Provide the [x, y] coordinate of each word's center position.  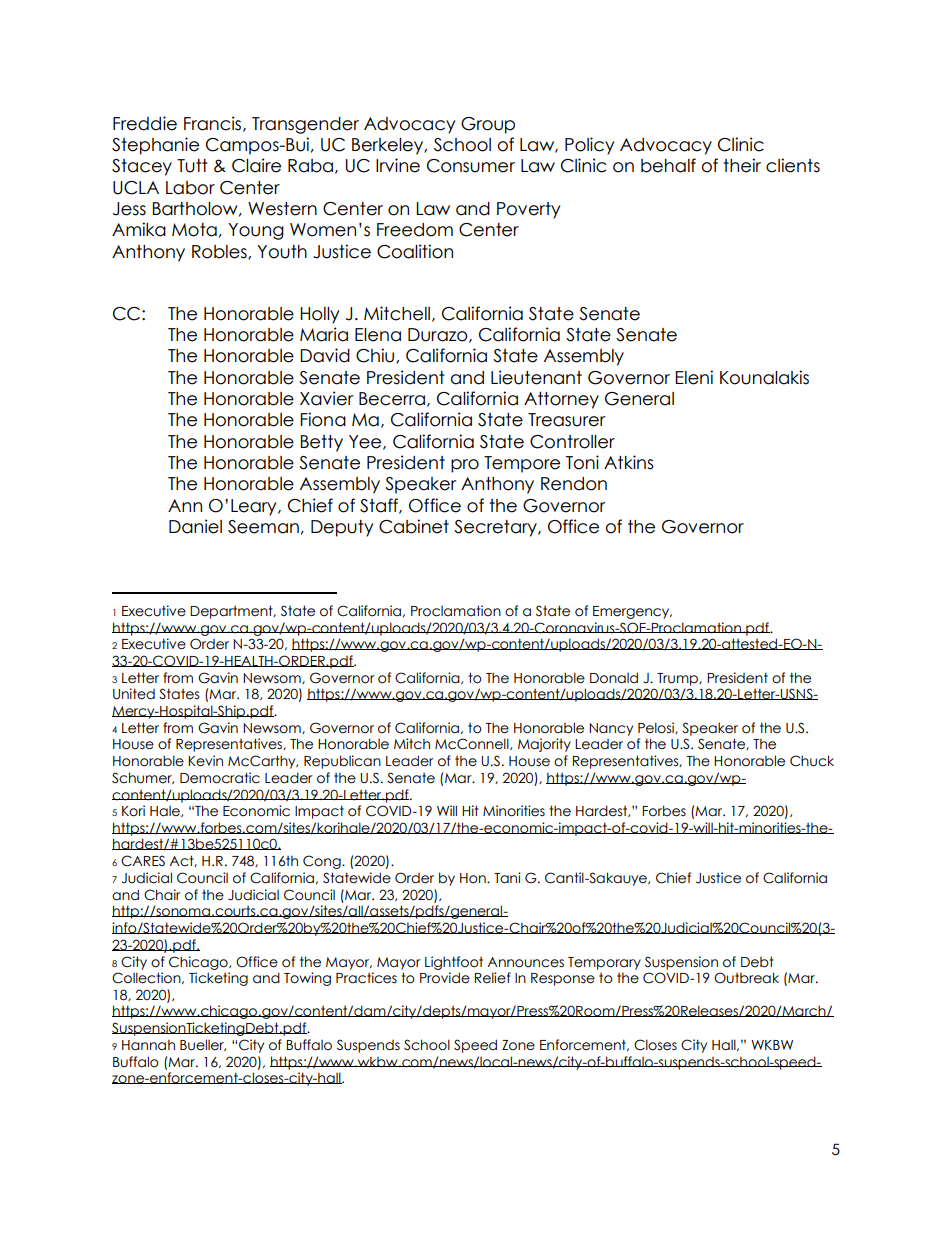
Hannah [148, 1045]
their [742, 165]
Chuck [812, 761]
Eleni [694, 377]
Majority [544, 745]
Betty [322, 443]
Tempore [522, 464]
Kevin [205, 761]
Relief [493, 978]
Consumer [471, 166]
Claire [256, 165]
